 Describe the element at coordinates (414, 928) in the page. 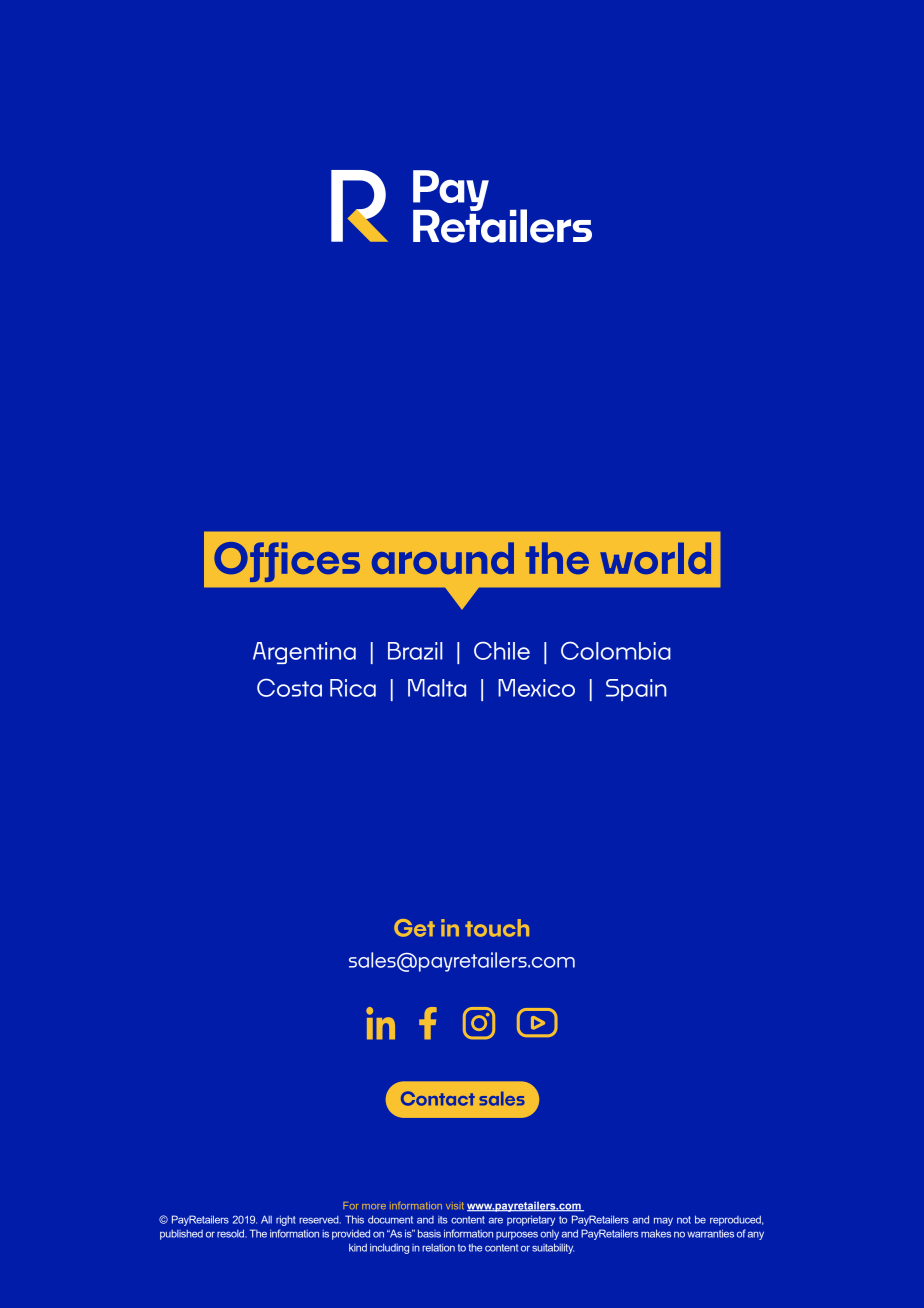

I see `Get` at that location.
